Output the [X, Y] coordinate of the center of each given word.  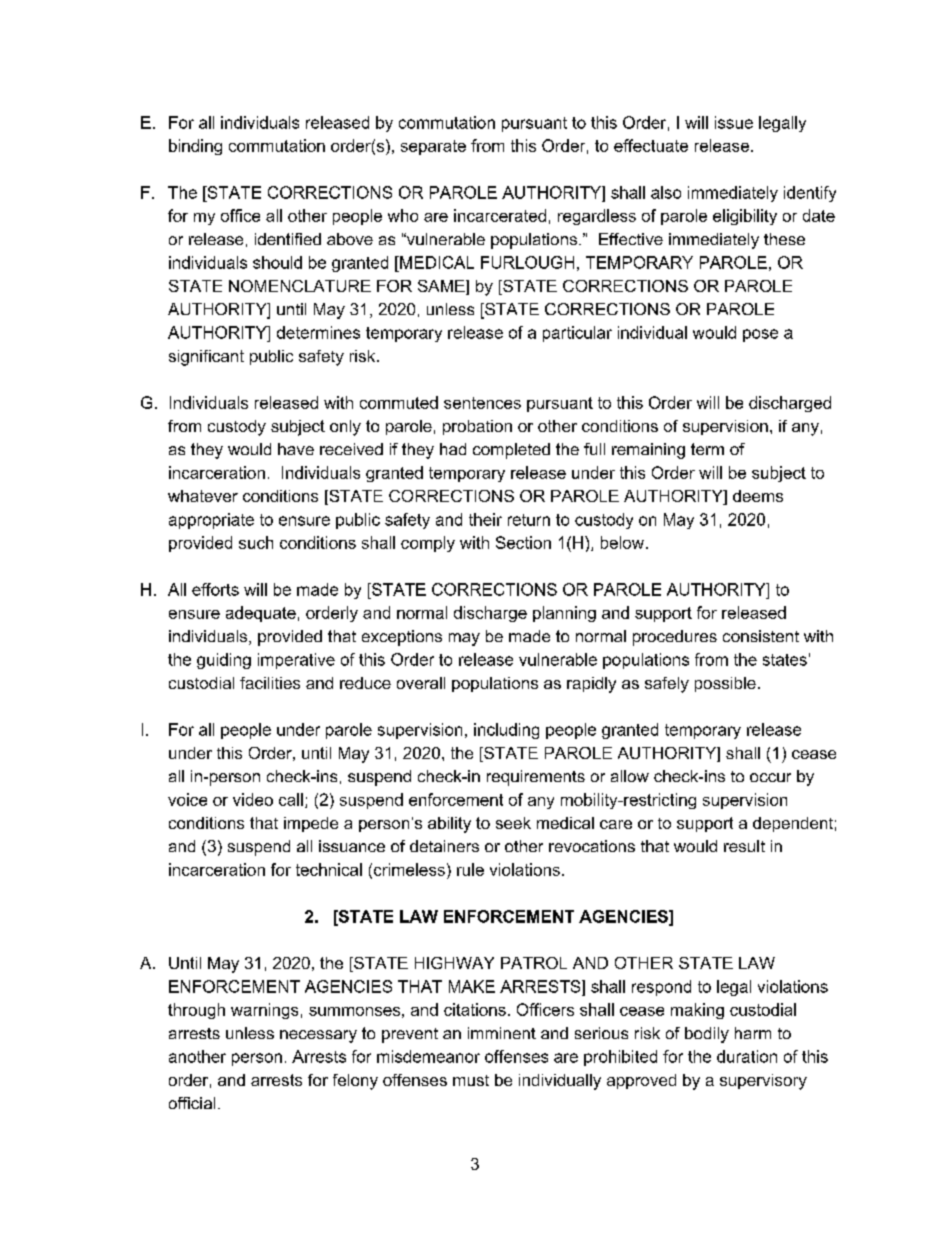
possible [725, 684]
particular [577, 334]
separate [433, 147]
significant [206, 358]
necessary [318, 1036]
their [485, 519]
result [744, 846]
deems [758, 496]
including [506, 731]
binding [195, 147]
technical [329, 869]
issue [734, 122]
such [256, 542]
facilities [270, 683]
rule [470, 869]
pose [760, 335]
